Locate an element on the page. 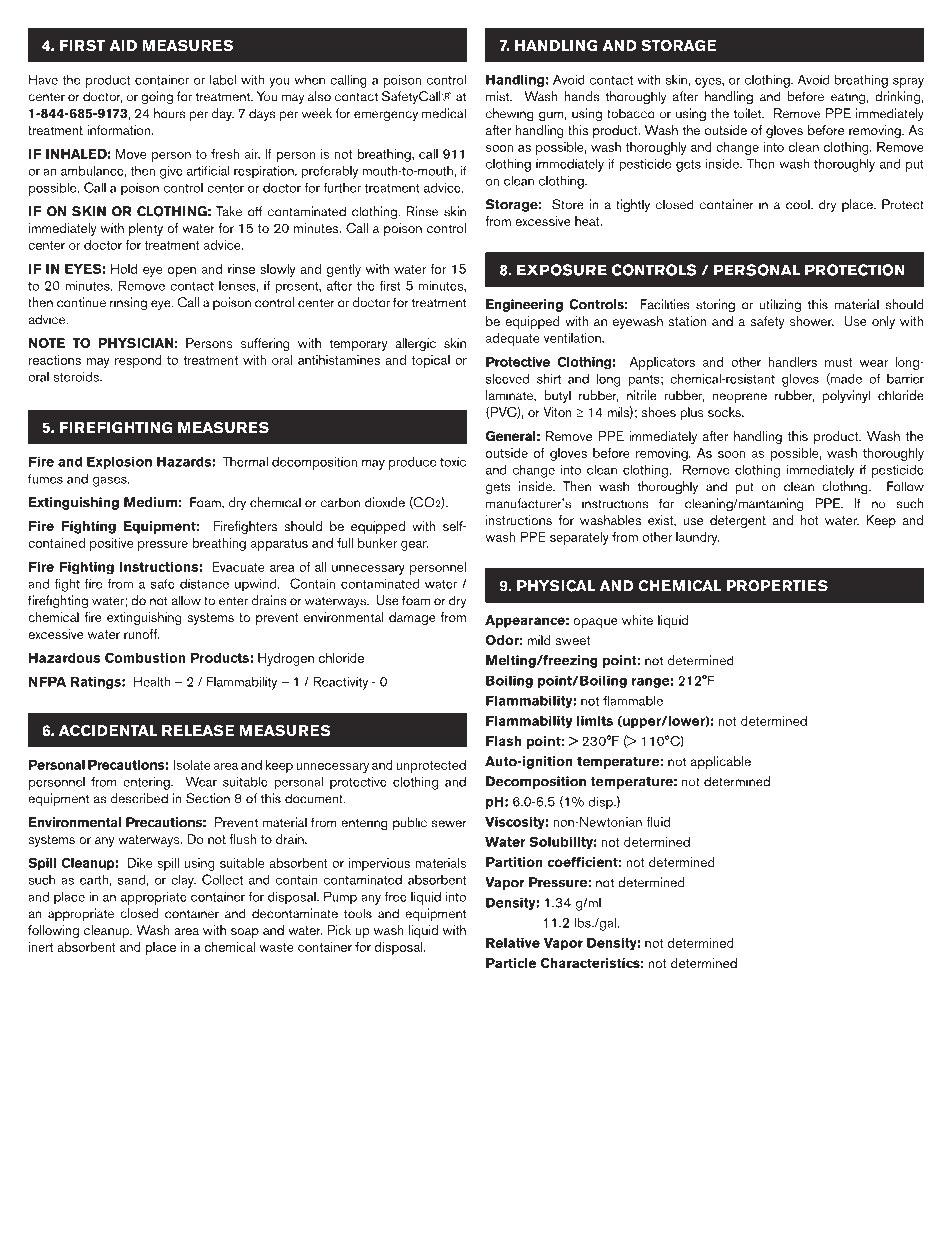 The width and height of the page is (952, 1233). mist is located at coordinates (498, 96).
